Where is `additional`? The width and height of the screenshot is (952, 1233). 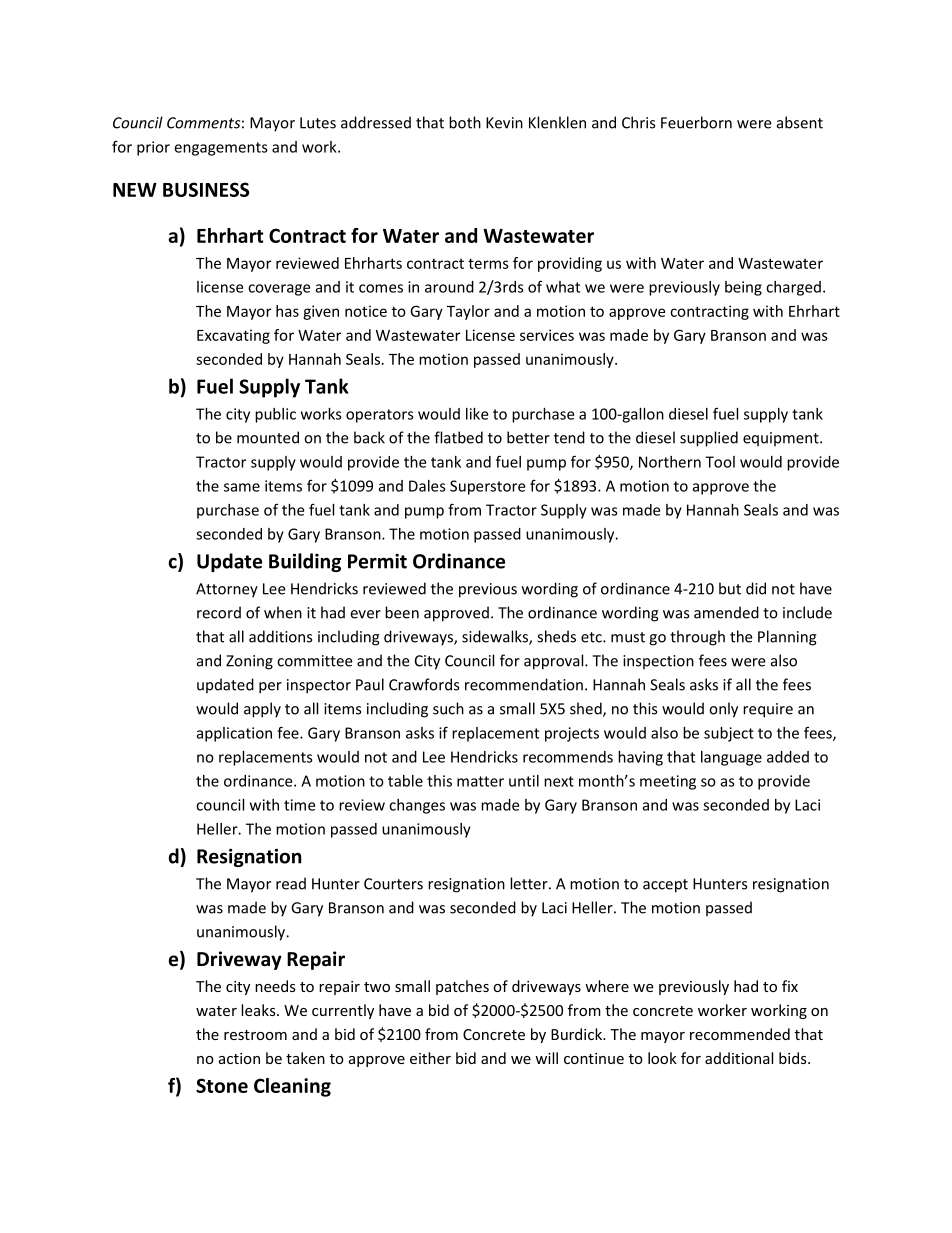 additional is located at coordinates (739, 1058).
